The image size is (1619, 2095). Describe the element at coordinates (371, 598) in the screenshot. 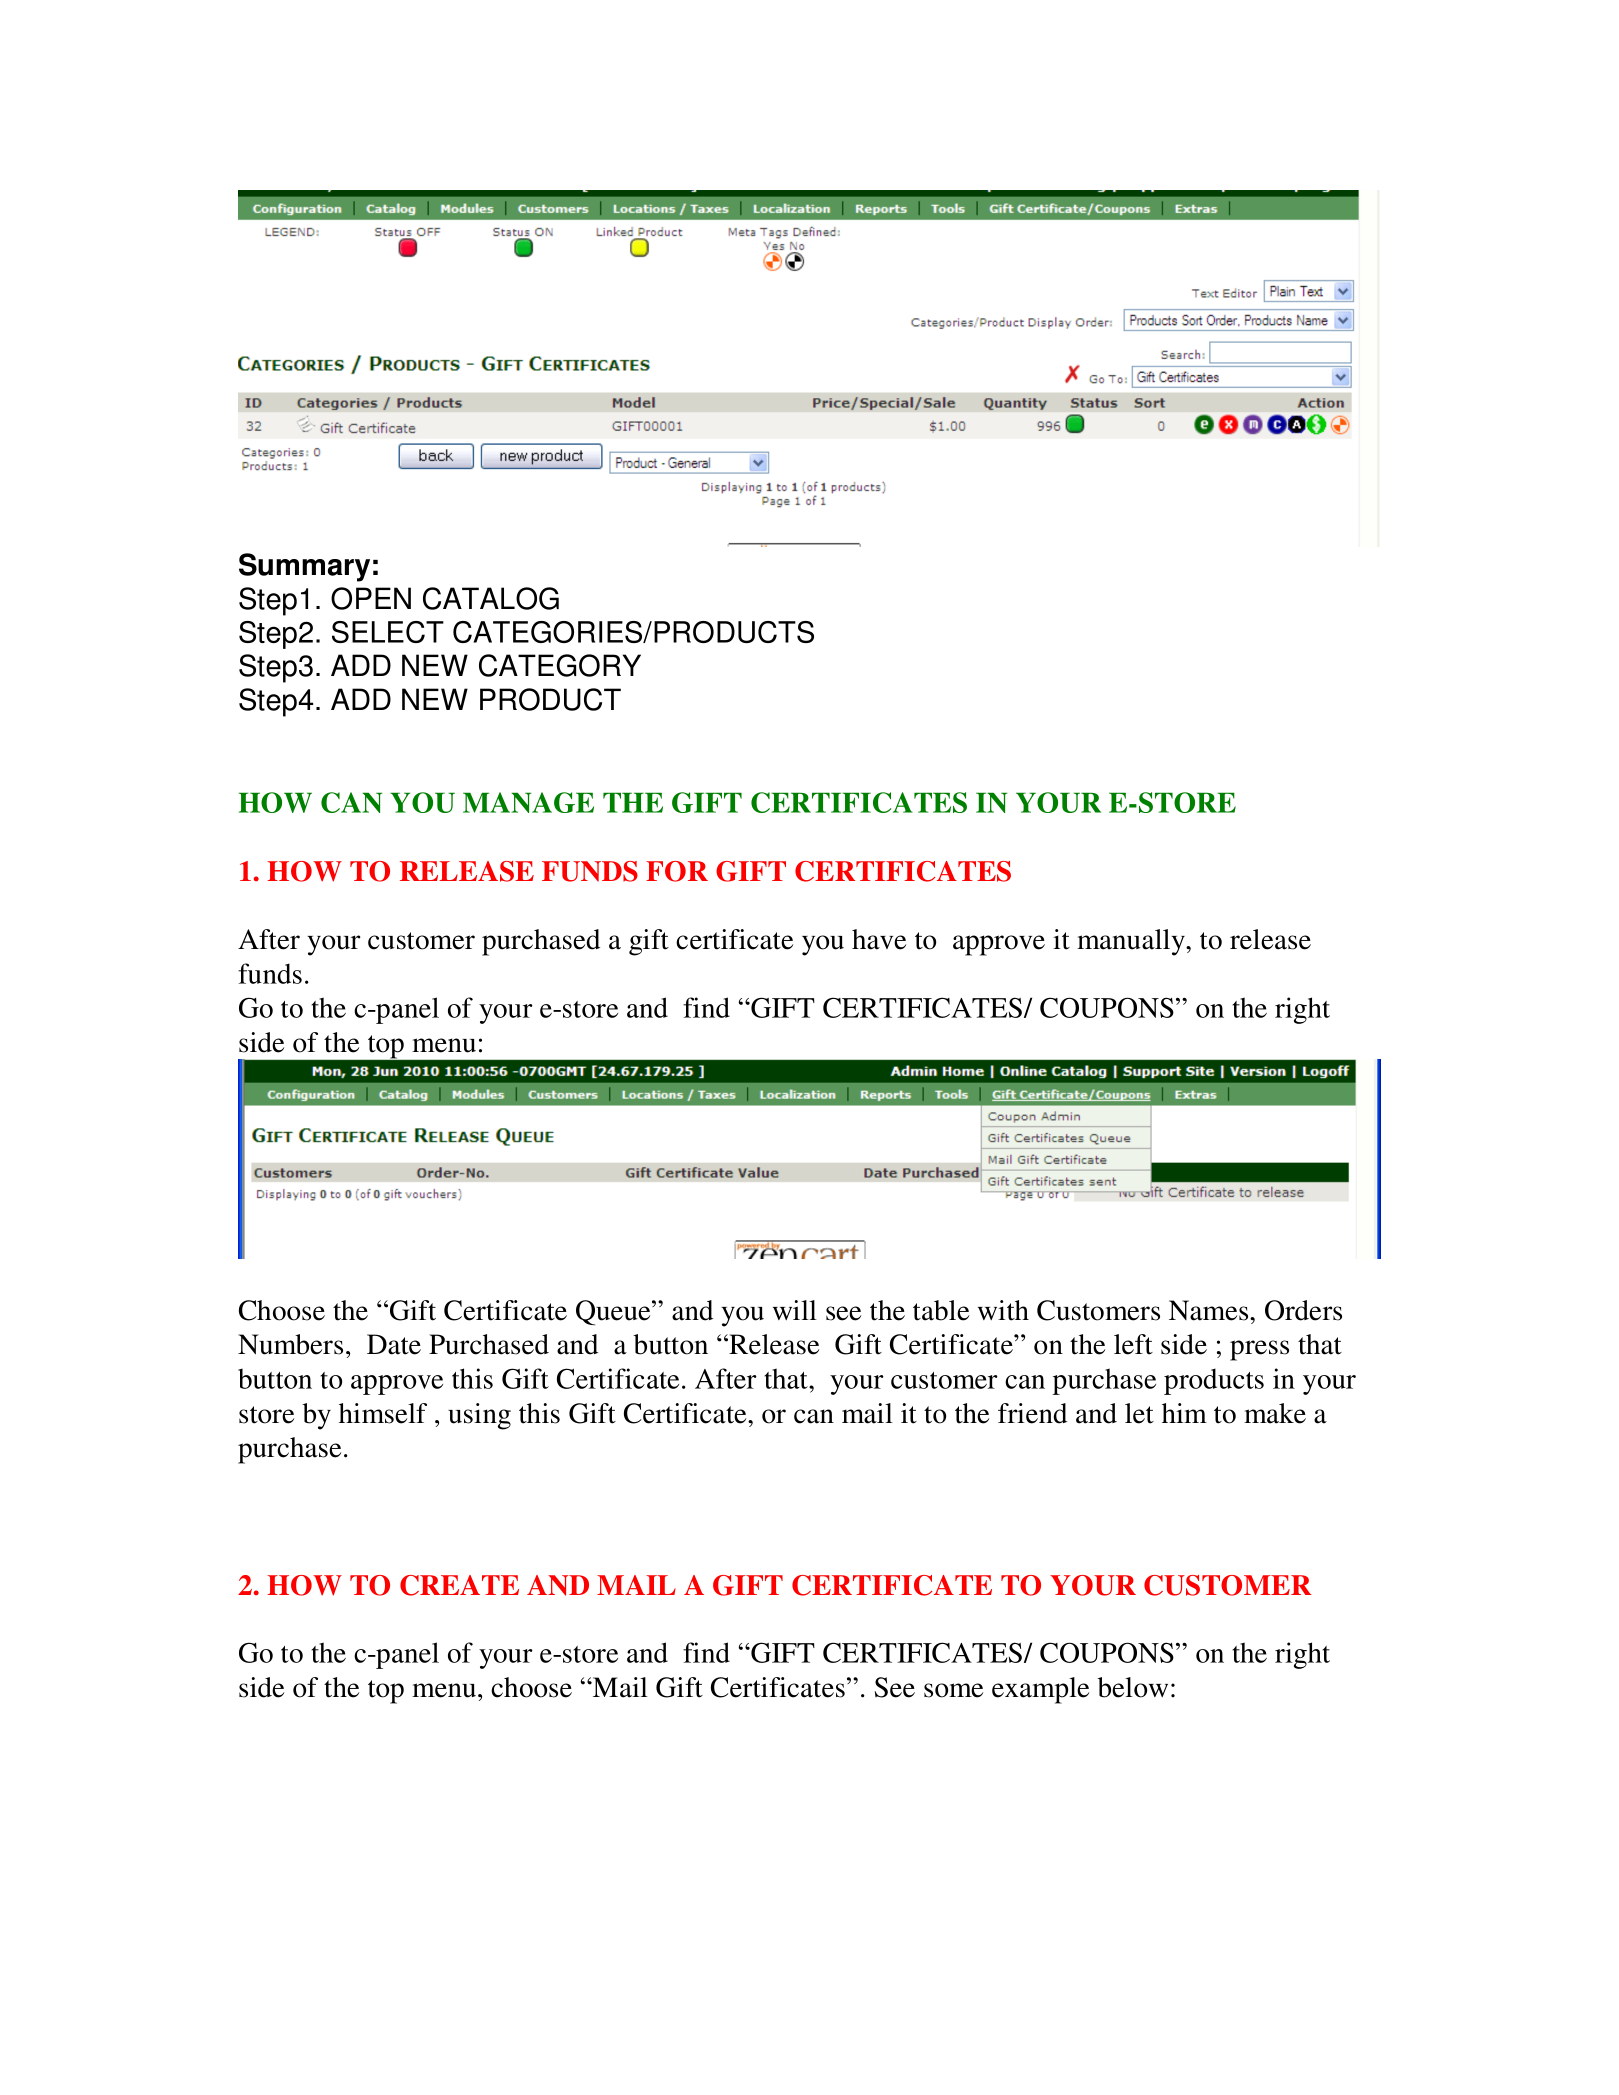

I see `OPEN` at that location.
